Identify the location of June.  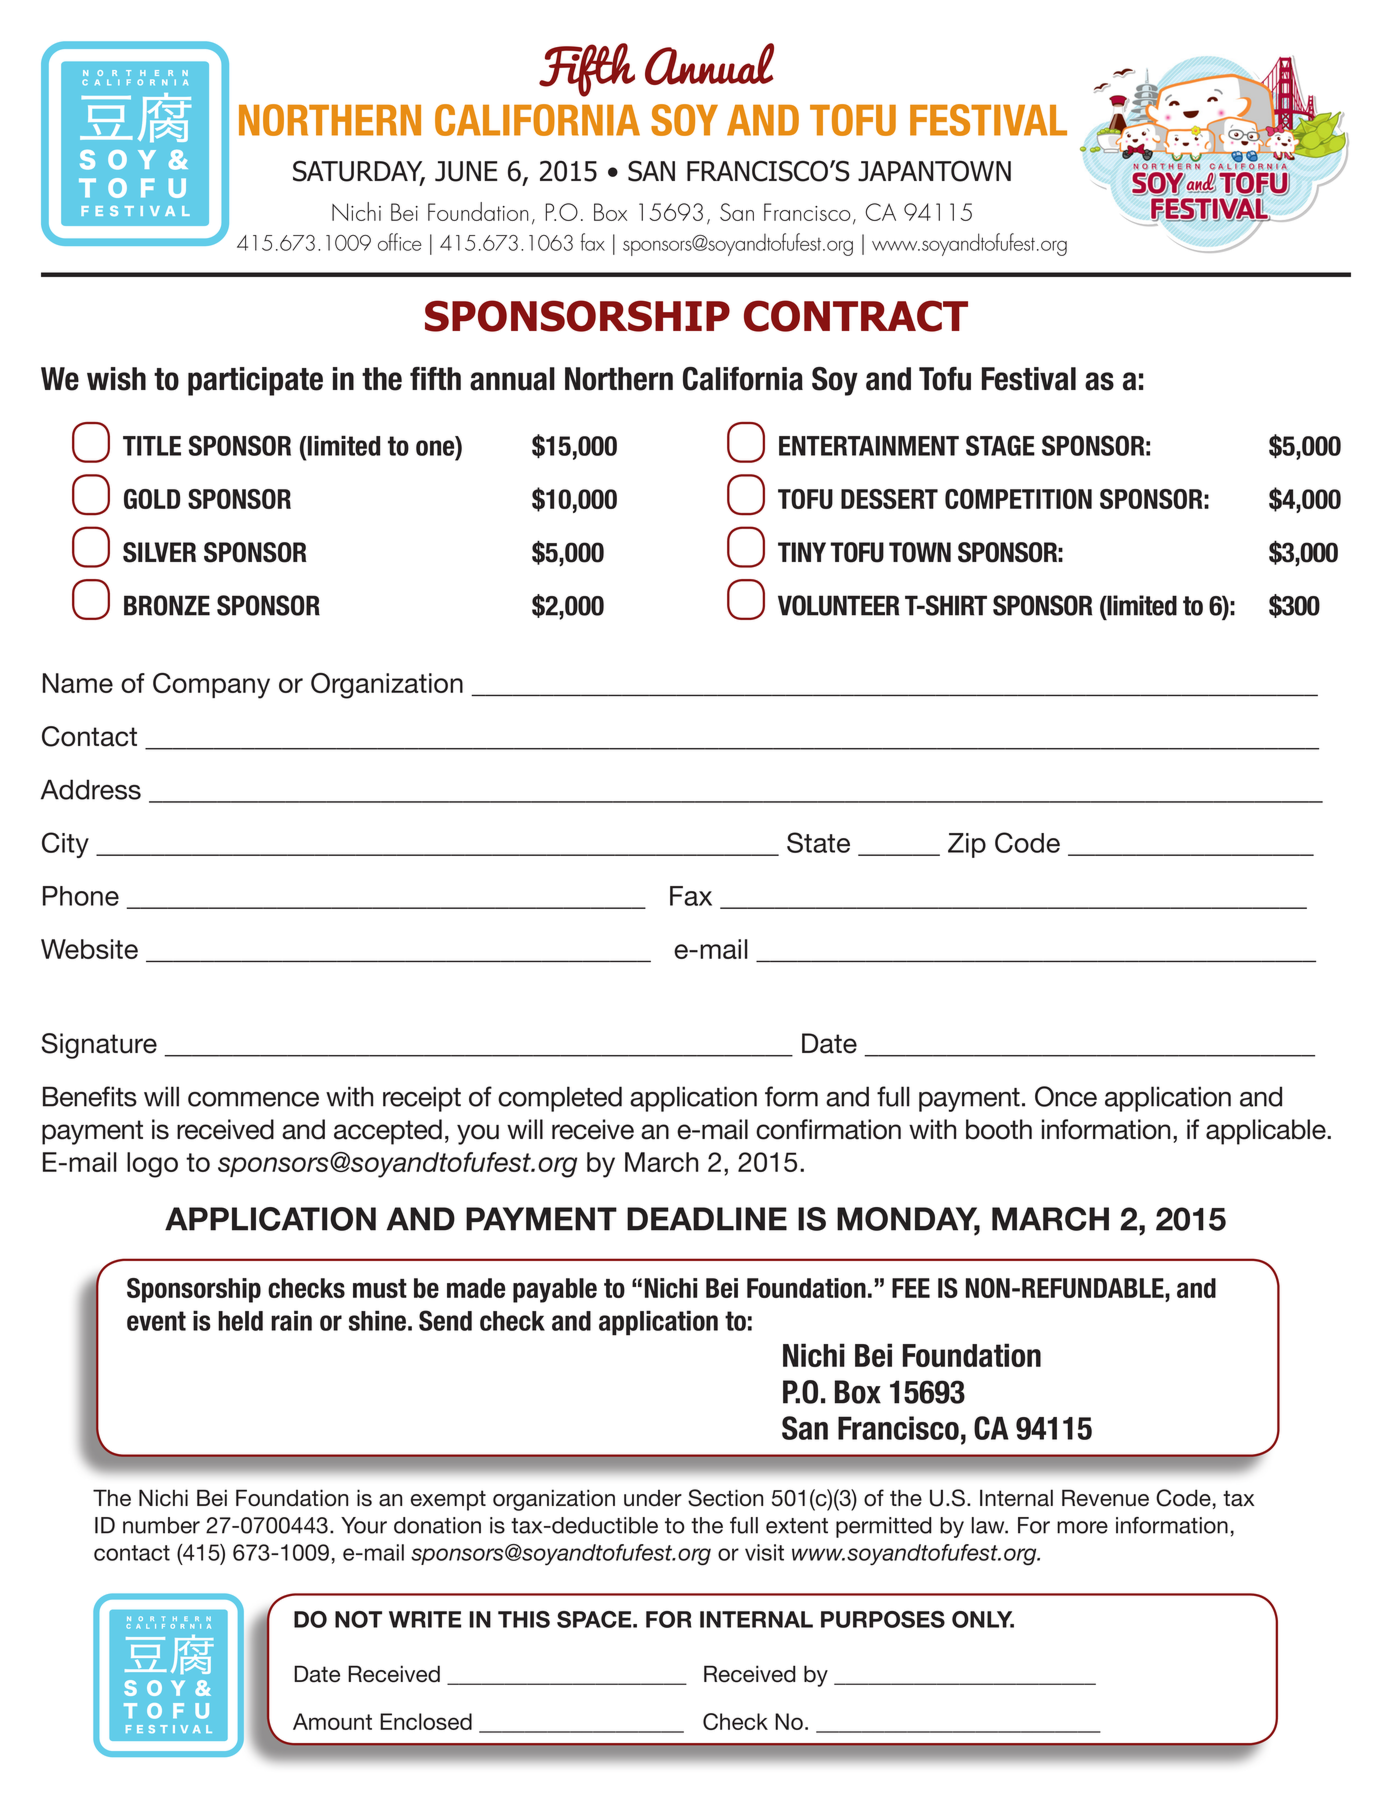
(466, 171).
